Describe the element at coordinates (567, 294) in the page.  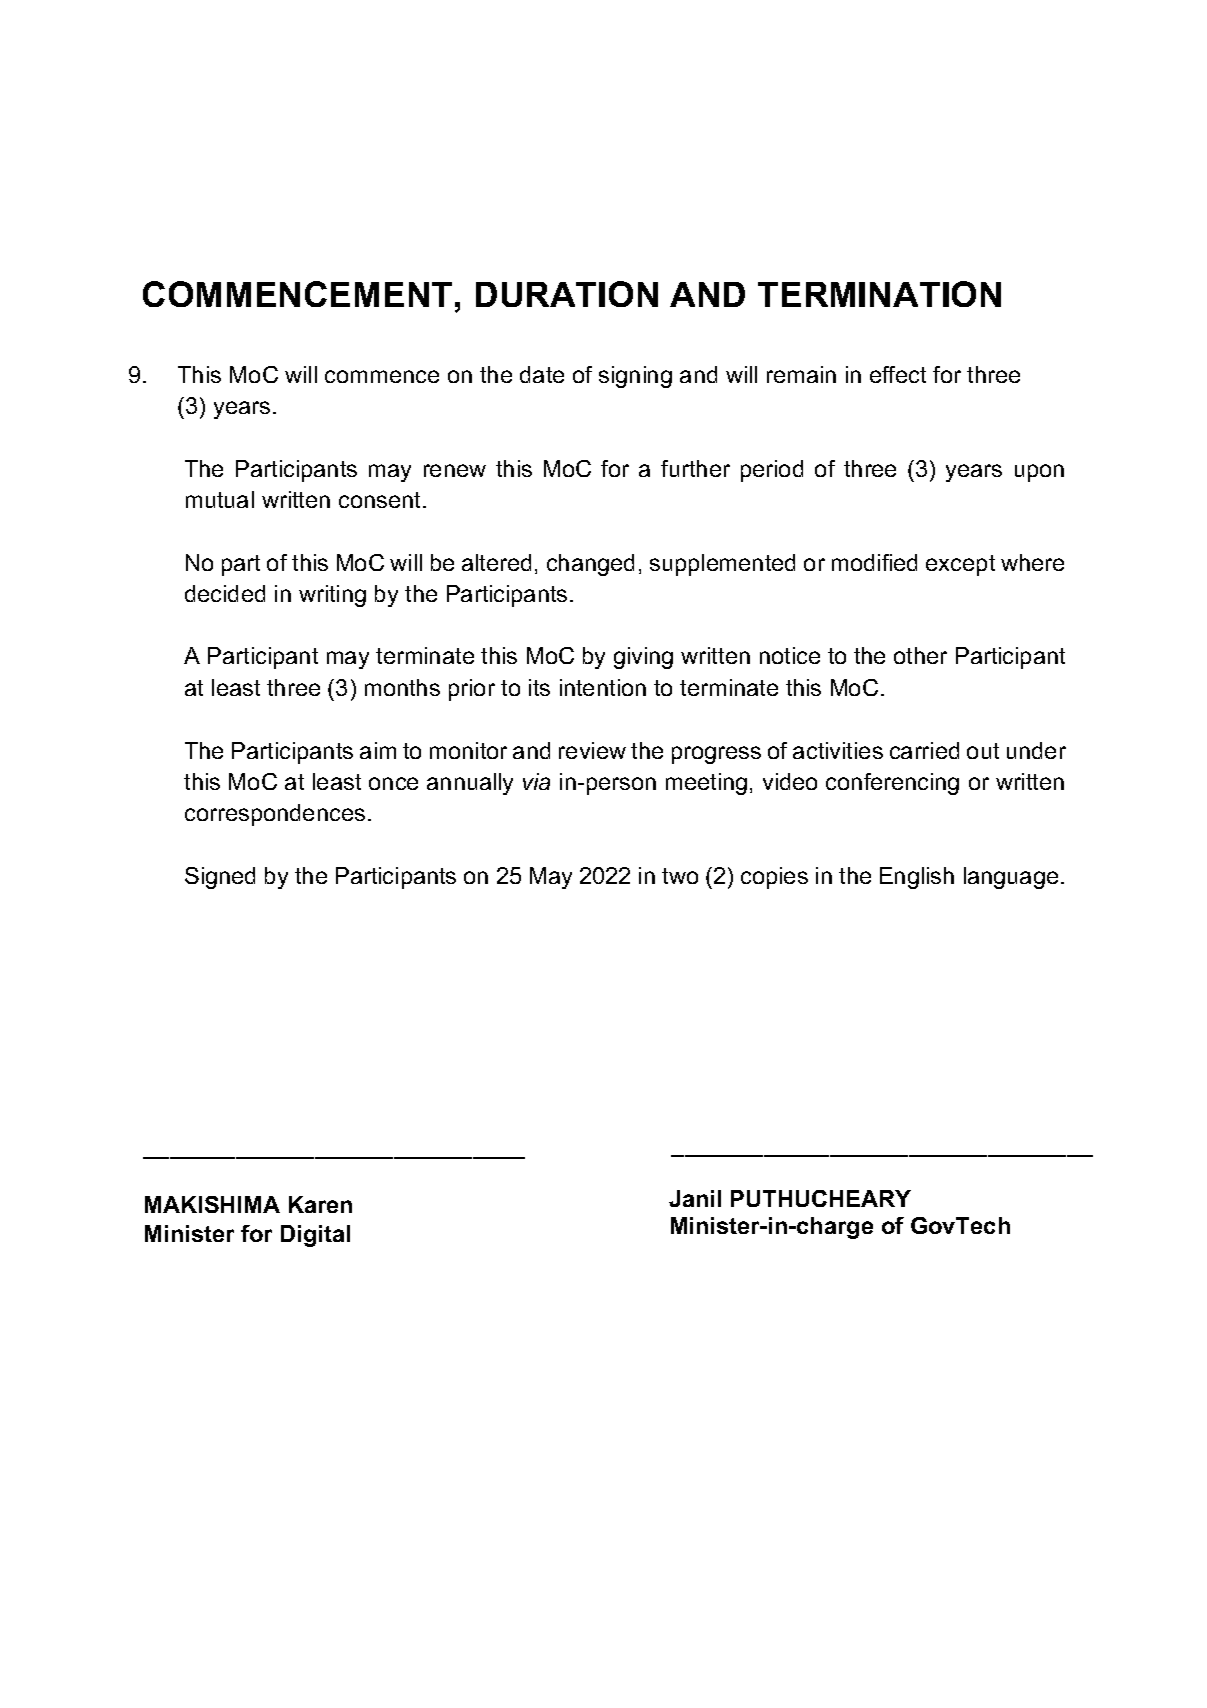
I see `DURATION` at that location.
